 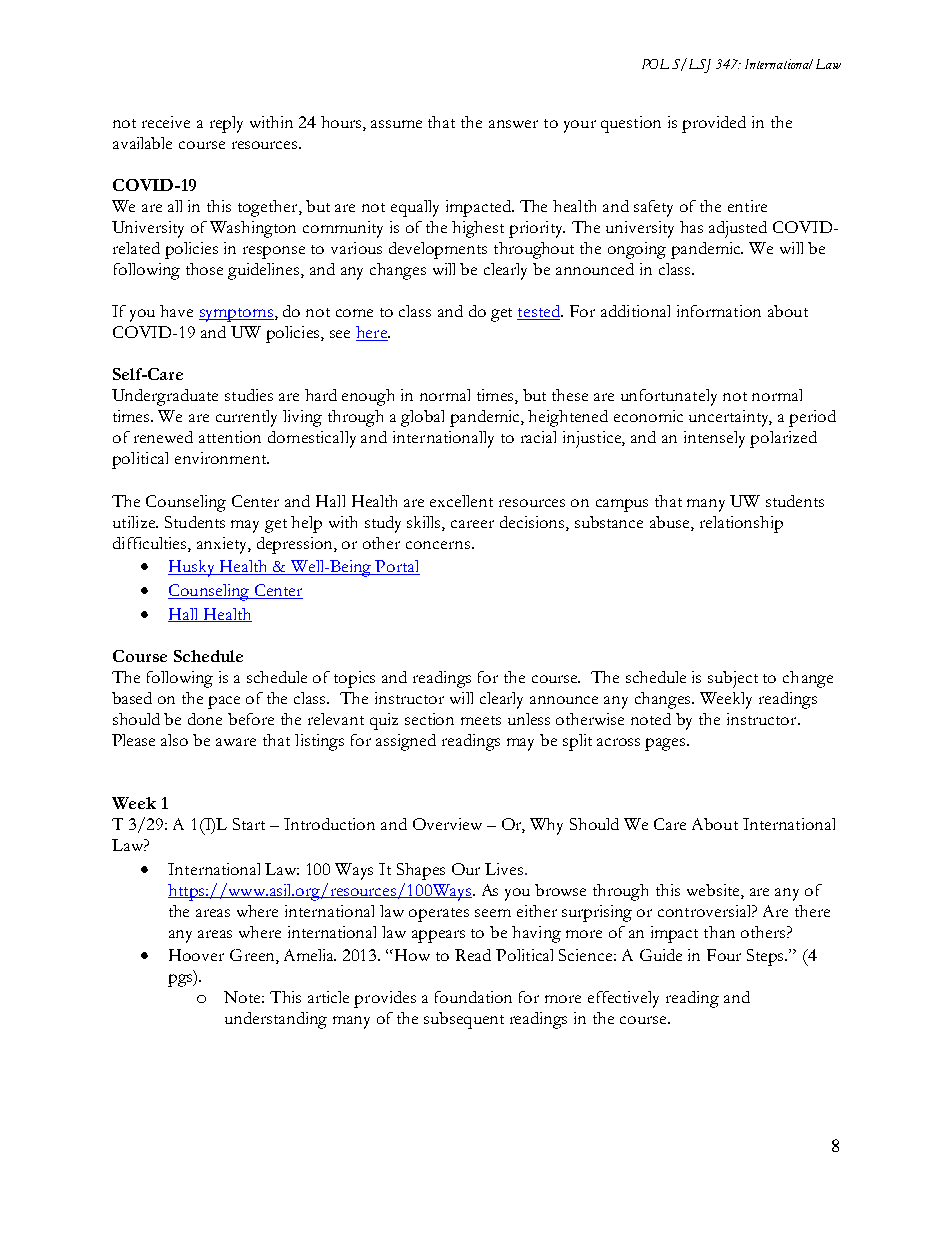 I want to click on Husky, so click(x=193, y=568).
